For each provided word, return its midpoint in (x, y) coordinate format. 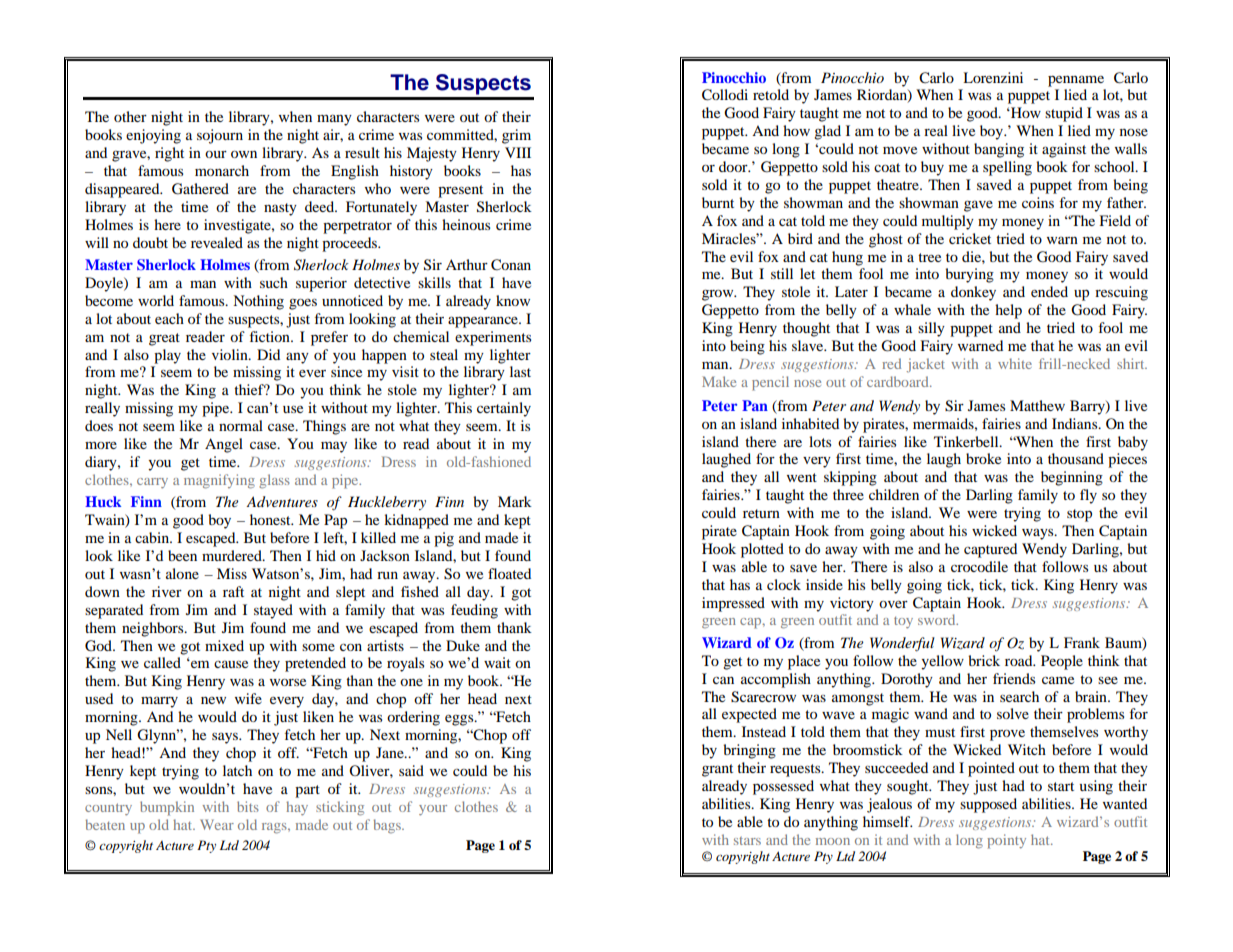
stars (747, 841)
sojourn (220, 136)
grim (516, 136)
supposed (988, 805)
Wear (217, 824)
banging (999, 150)
